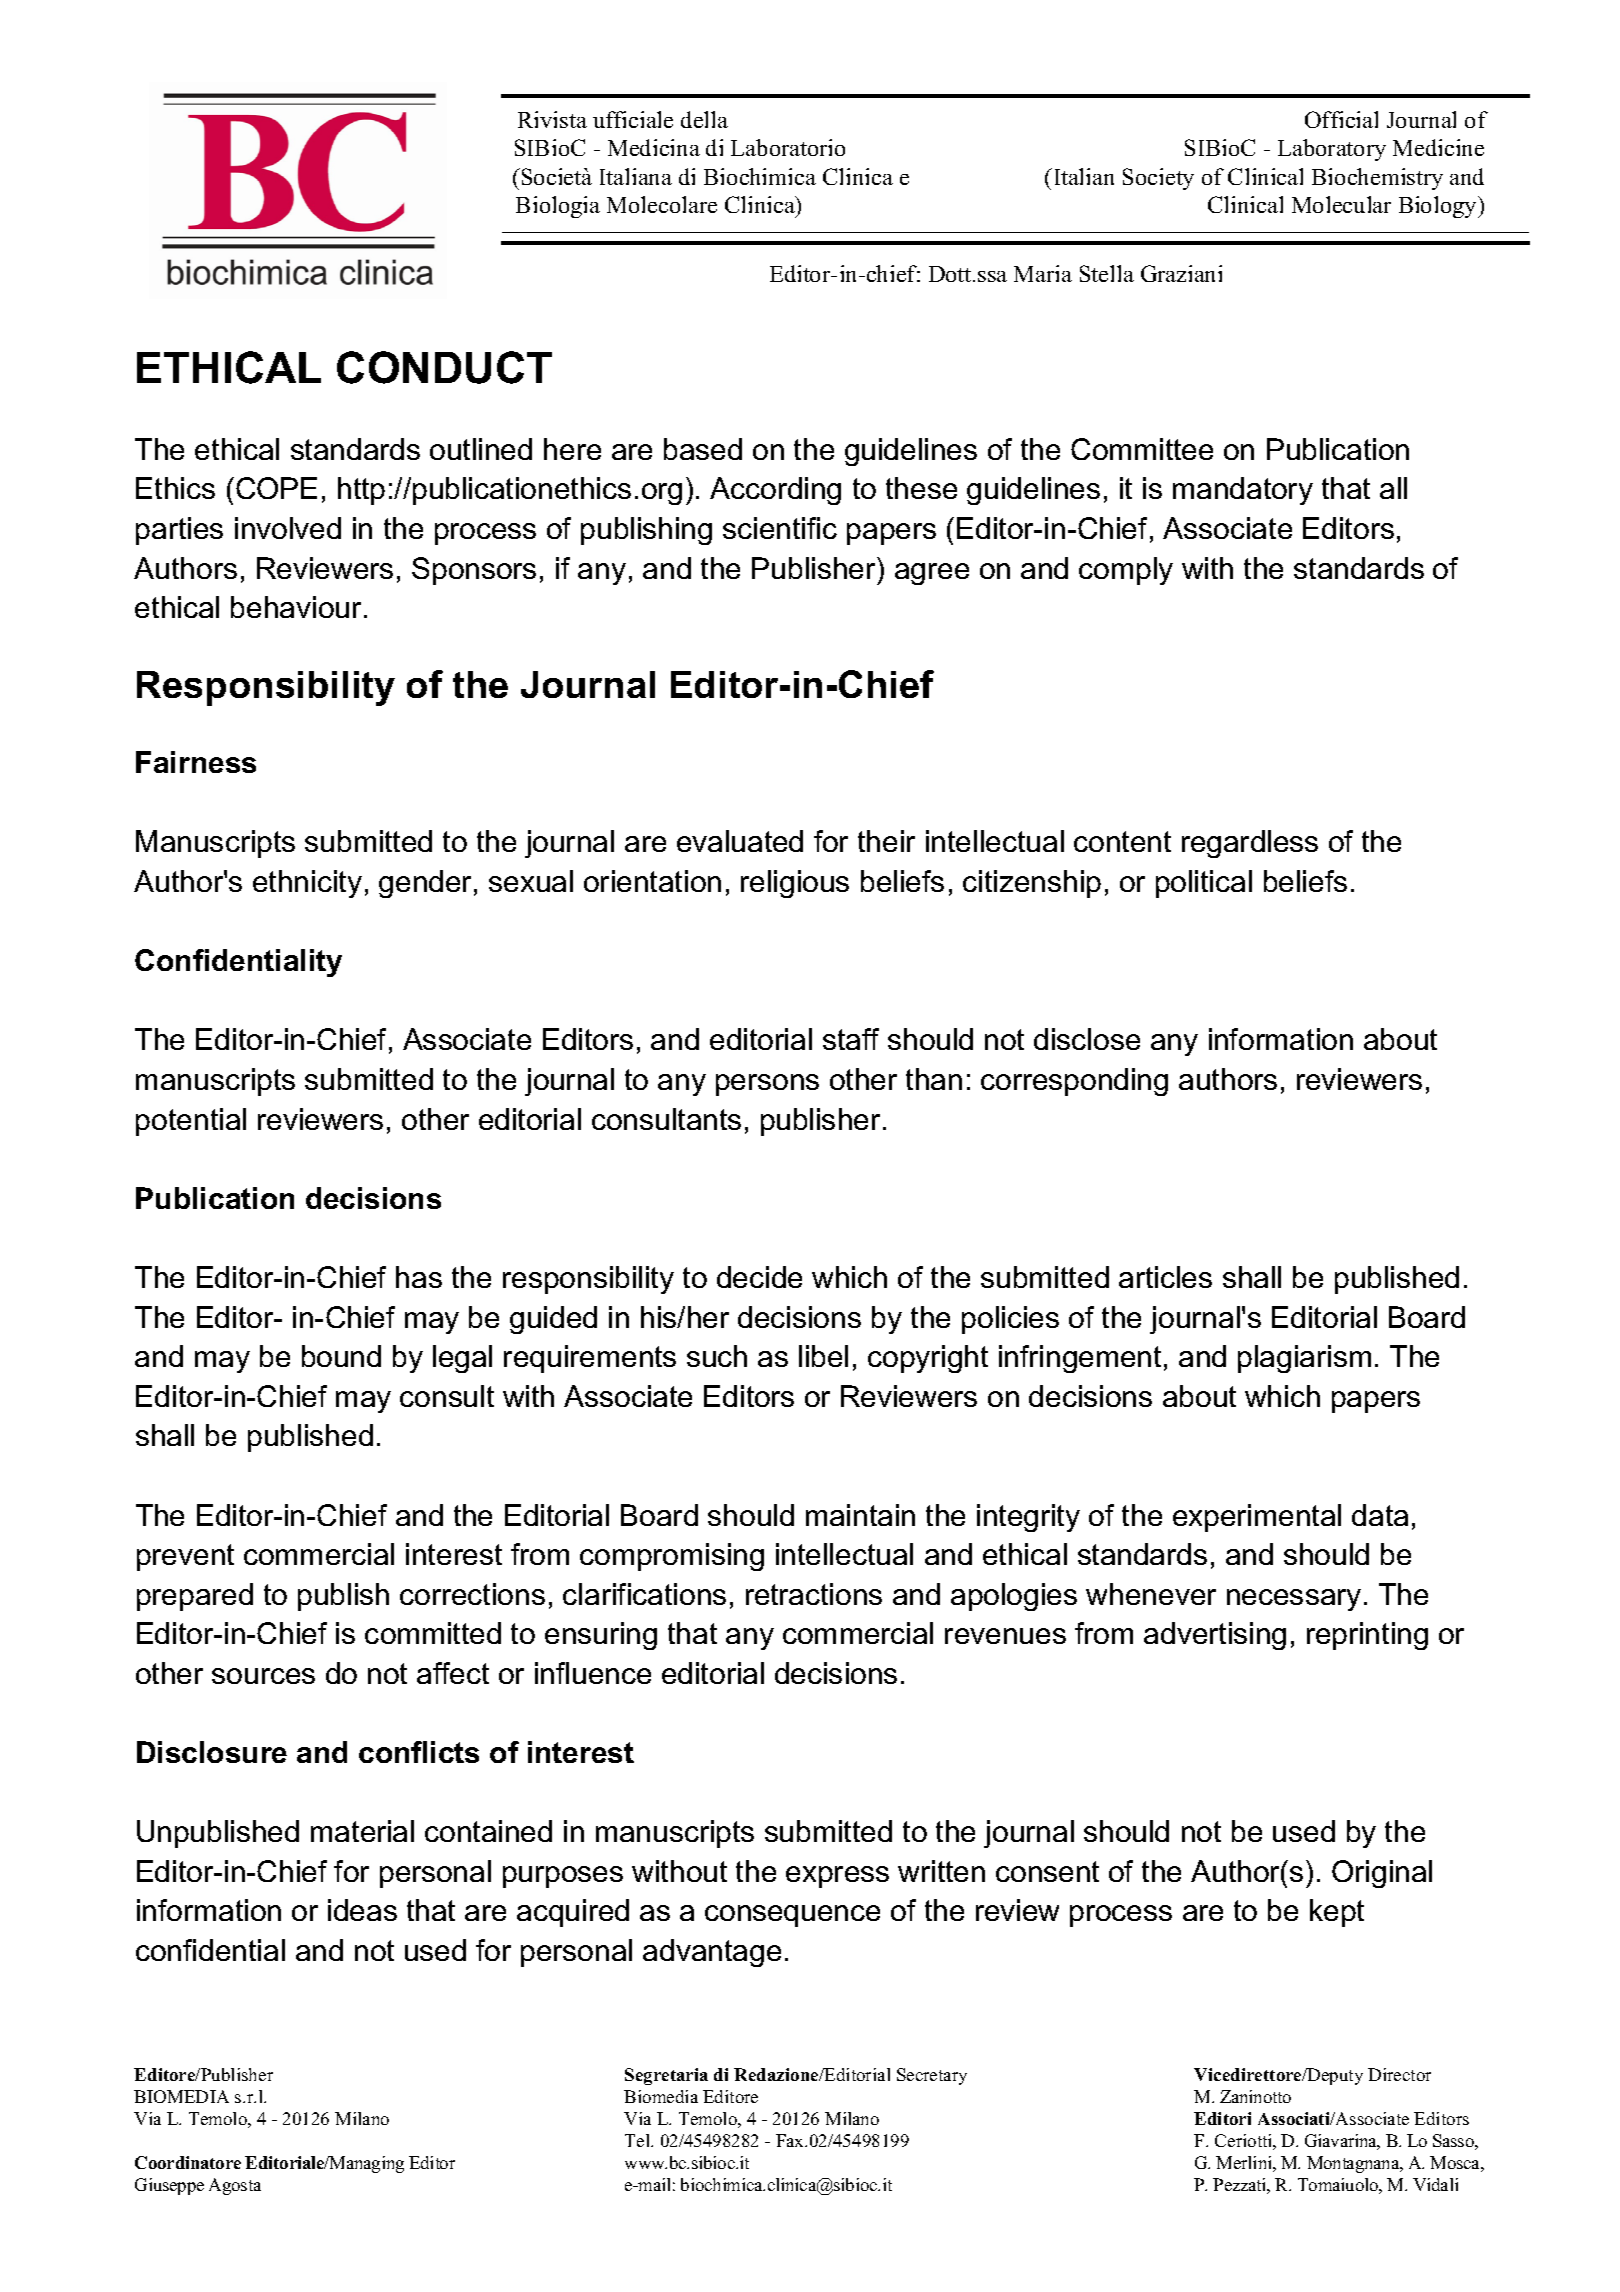 Image resolution: width=1620 pixels, height=2292 pixels. What do you see at coordinates (1332, 150) in the screenshot?
I see `Laboratory` at bounding box center [1332, 150].
